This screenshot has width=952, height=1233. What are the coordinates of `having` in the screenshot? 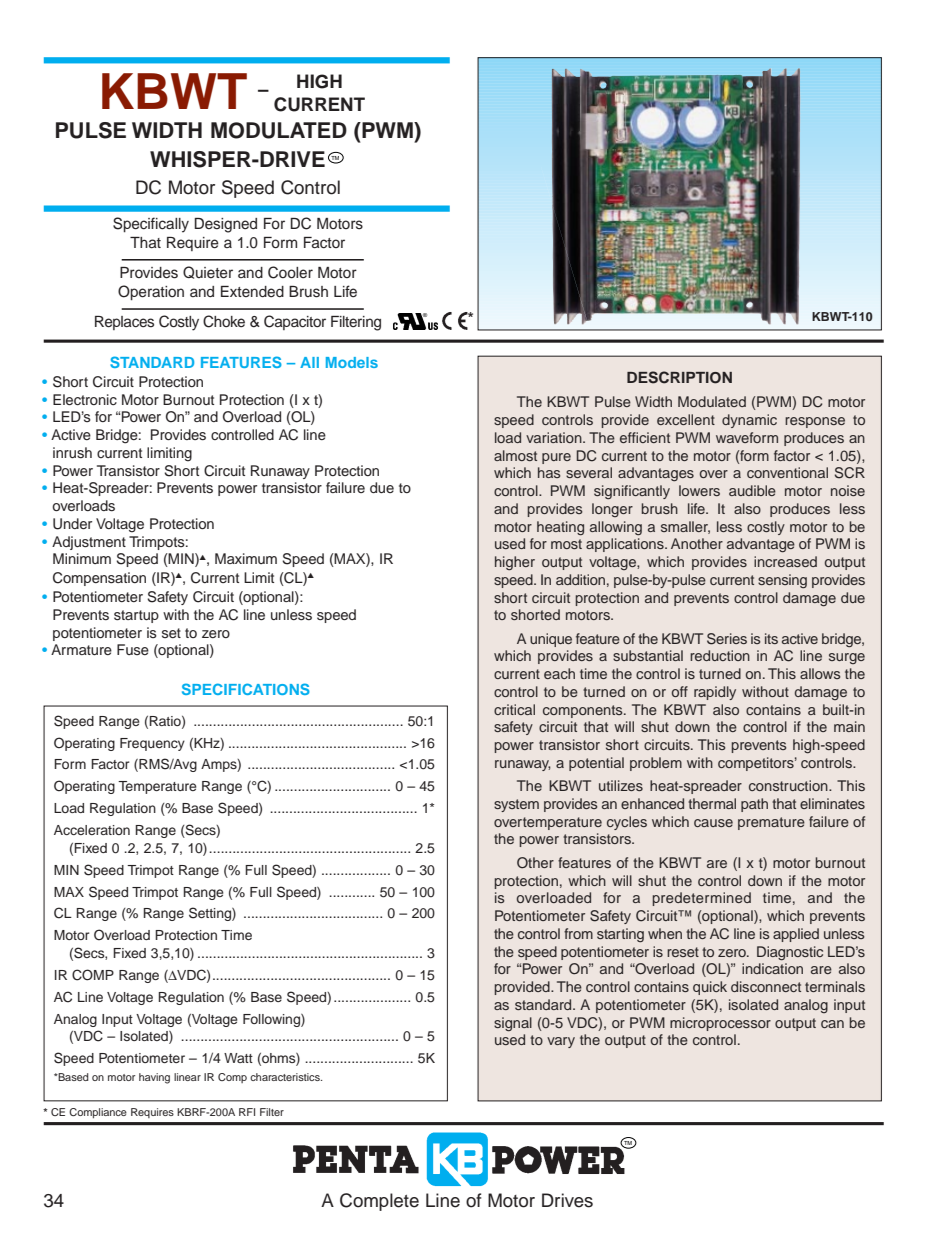 It's located at (154, 1078).
